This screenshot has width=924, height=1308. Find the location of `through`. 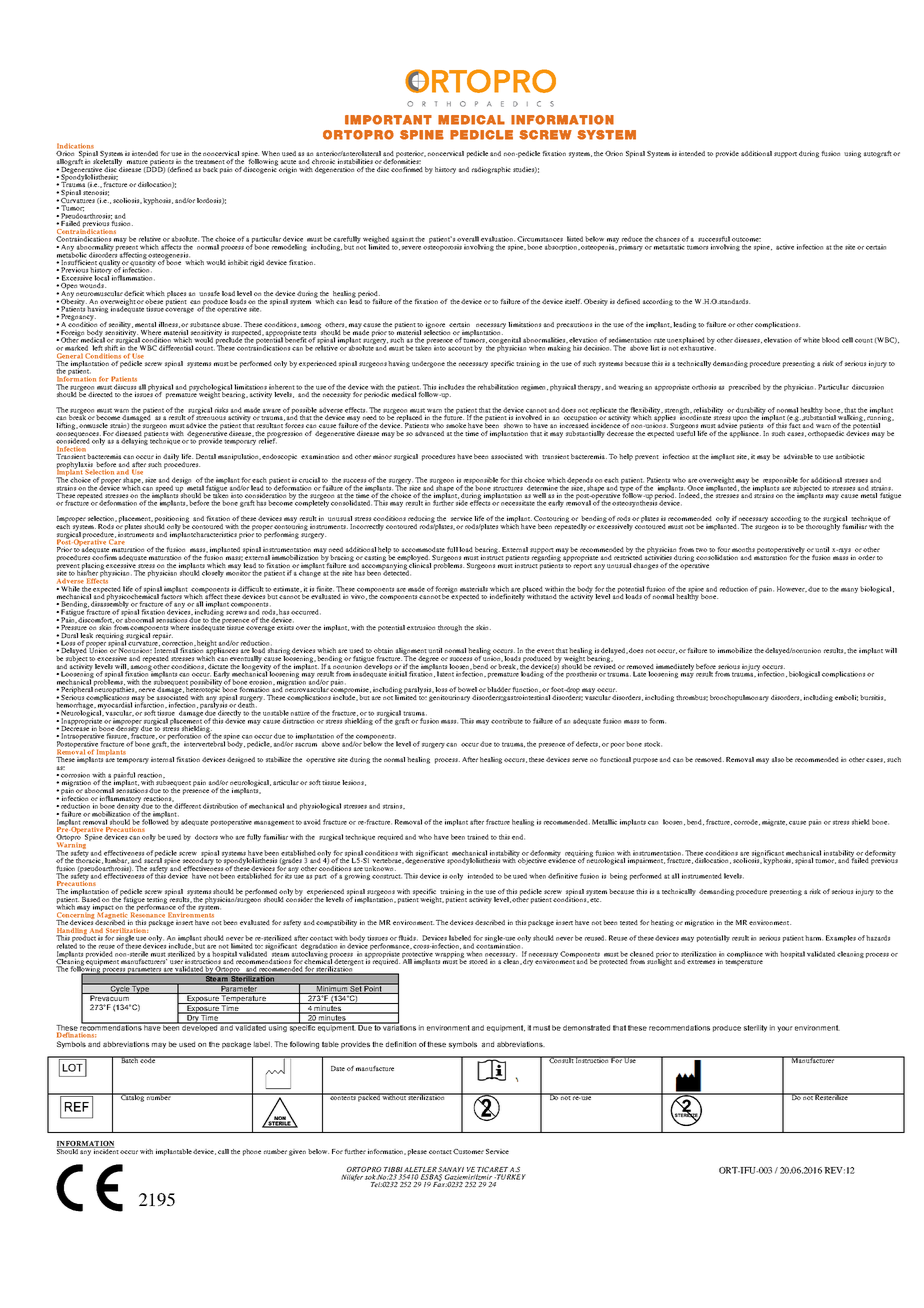

through is located at coordinates (450, 628).
